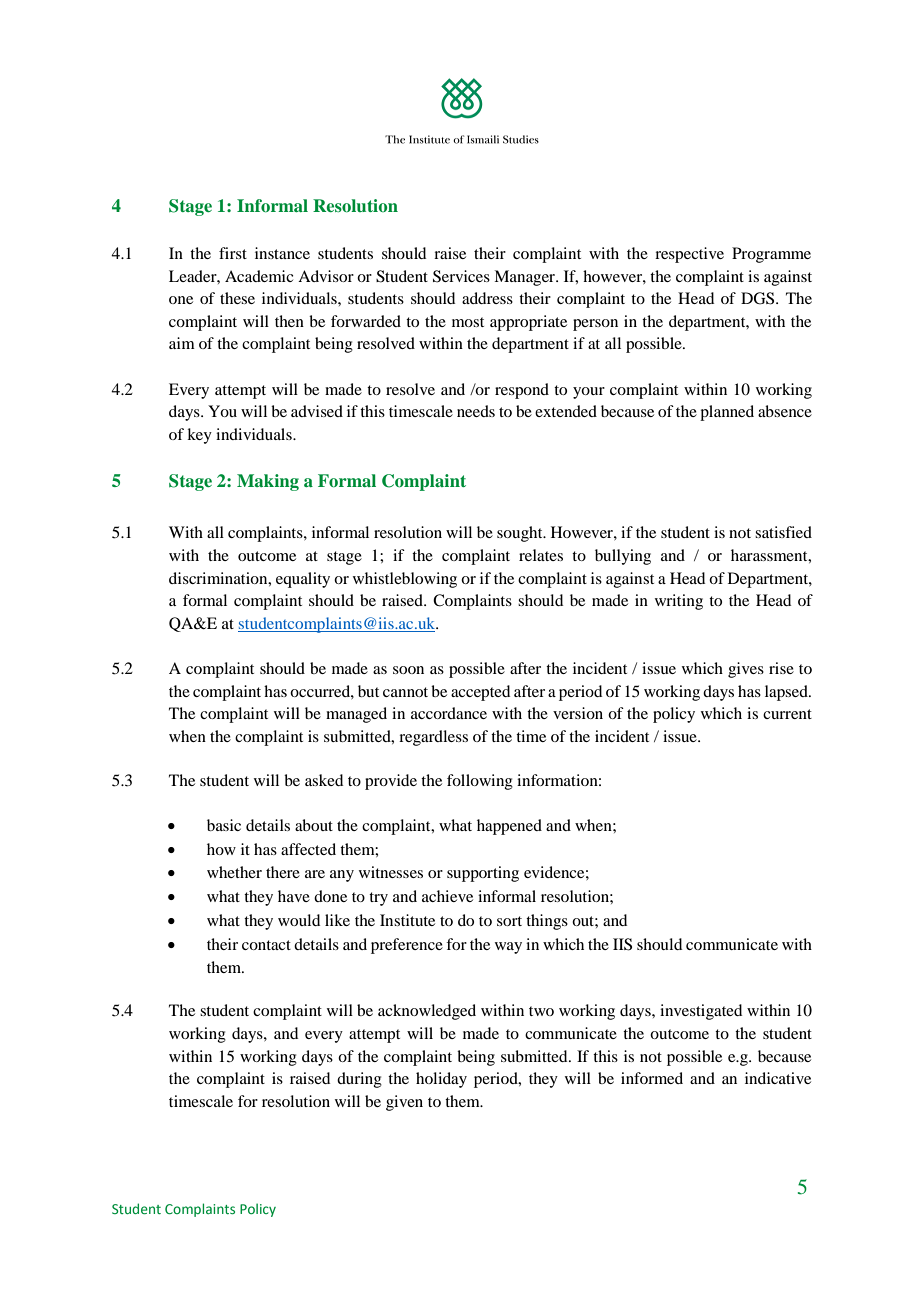 The width and height of the screenshot is (924, 1308). I want to click on accepted, so click(480, 693).
